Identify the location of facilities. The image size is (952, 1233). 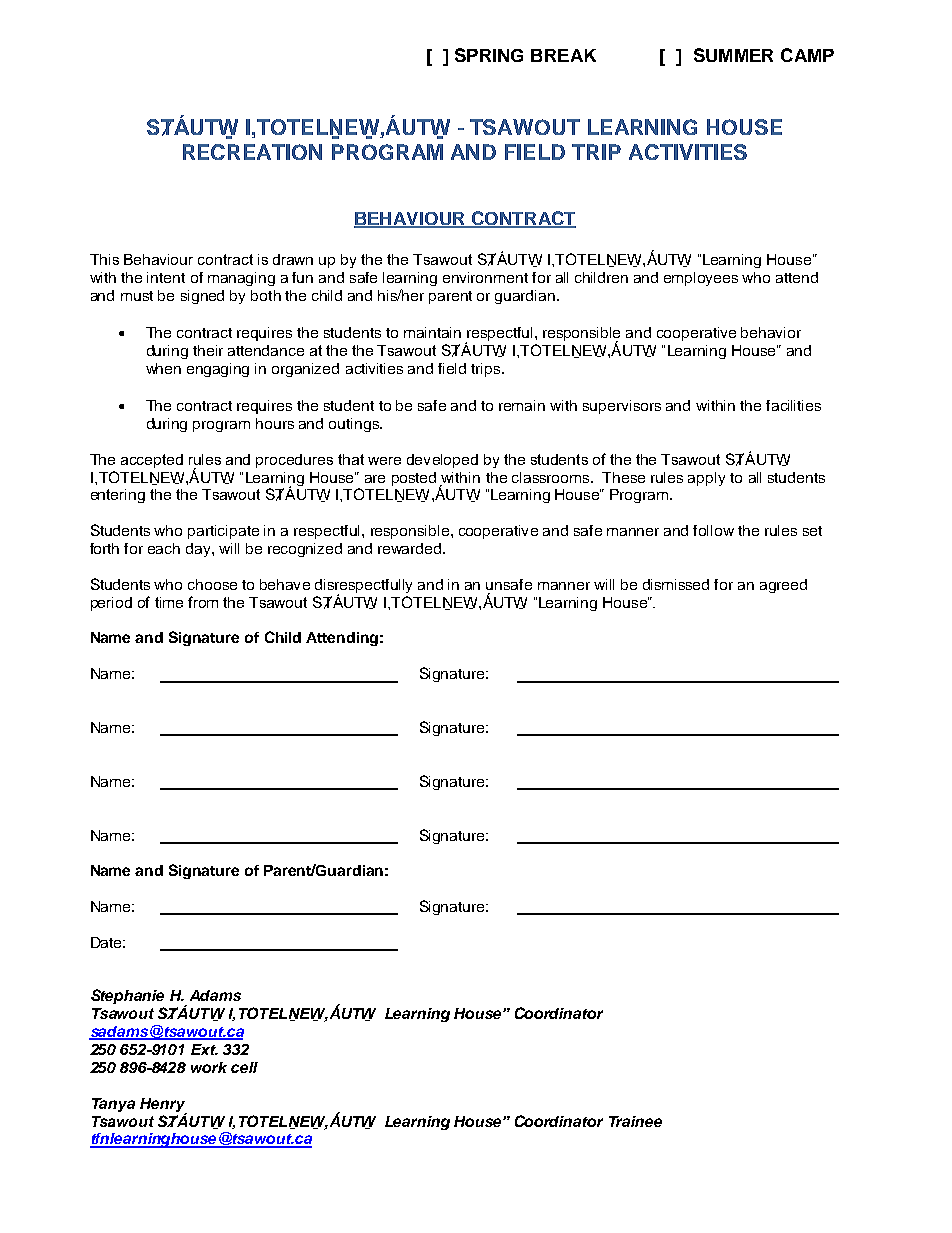
(793, 405).
